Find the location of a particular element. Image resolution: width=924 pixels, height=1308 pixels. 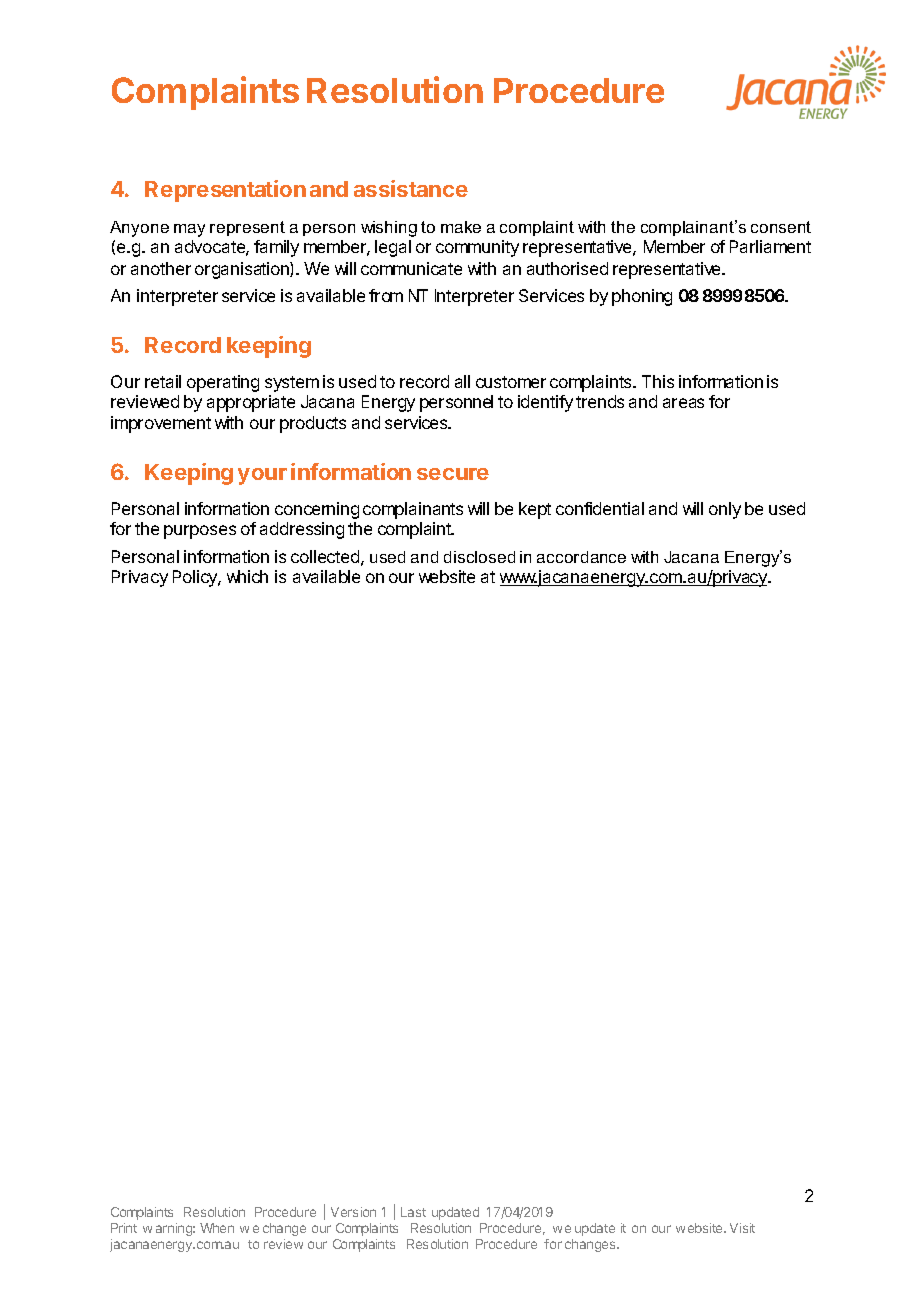

which is located at coordinates (247, 576).
